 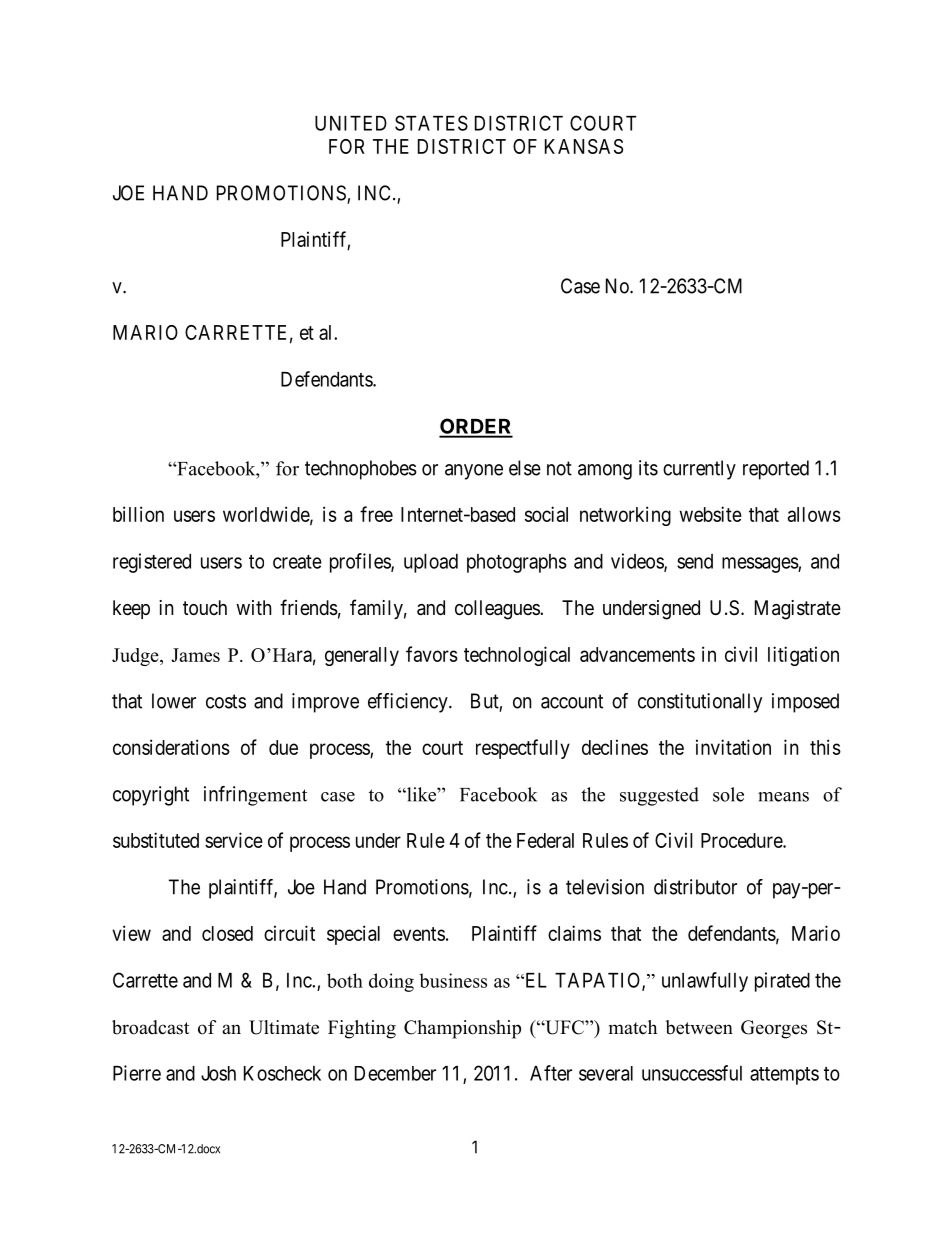 I want to click on billion, so click(x=138, y=514).
